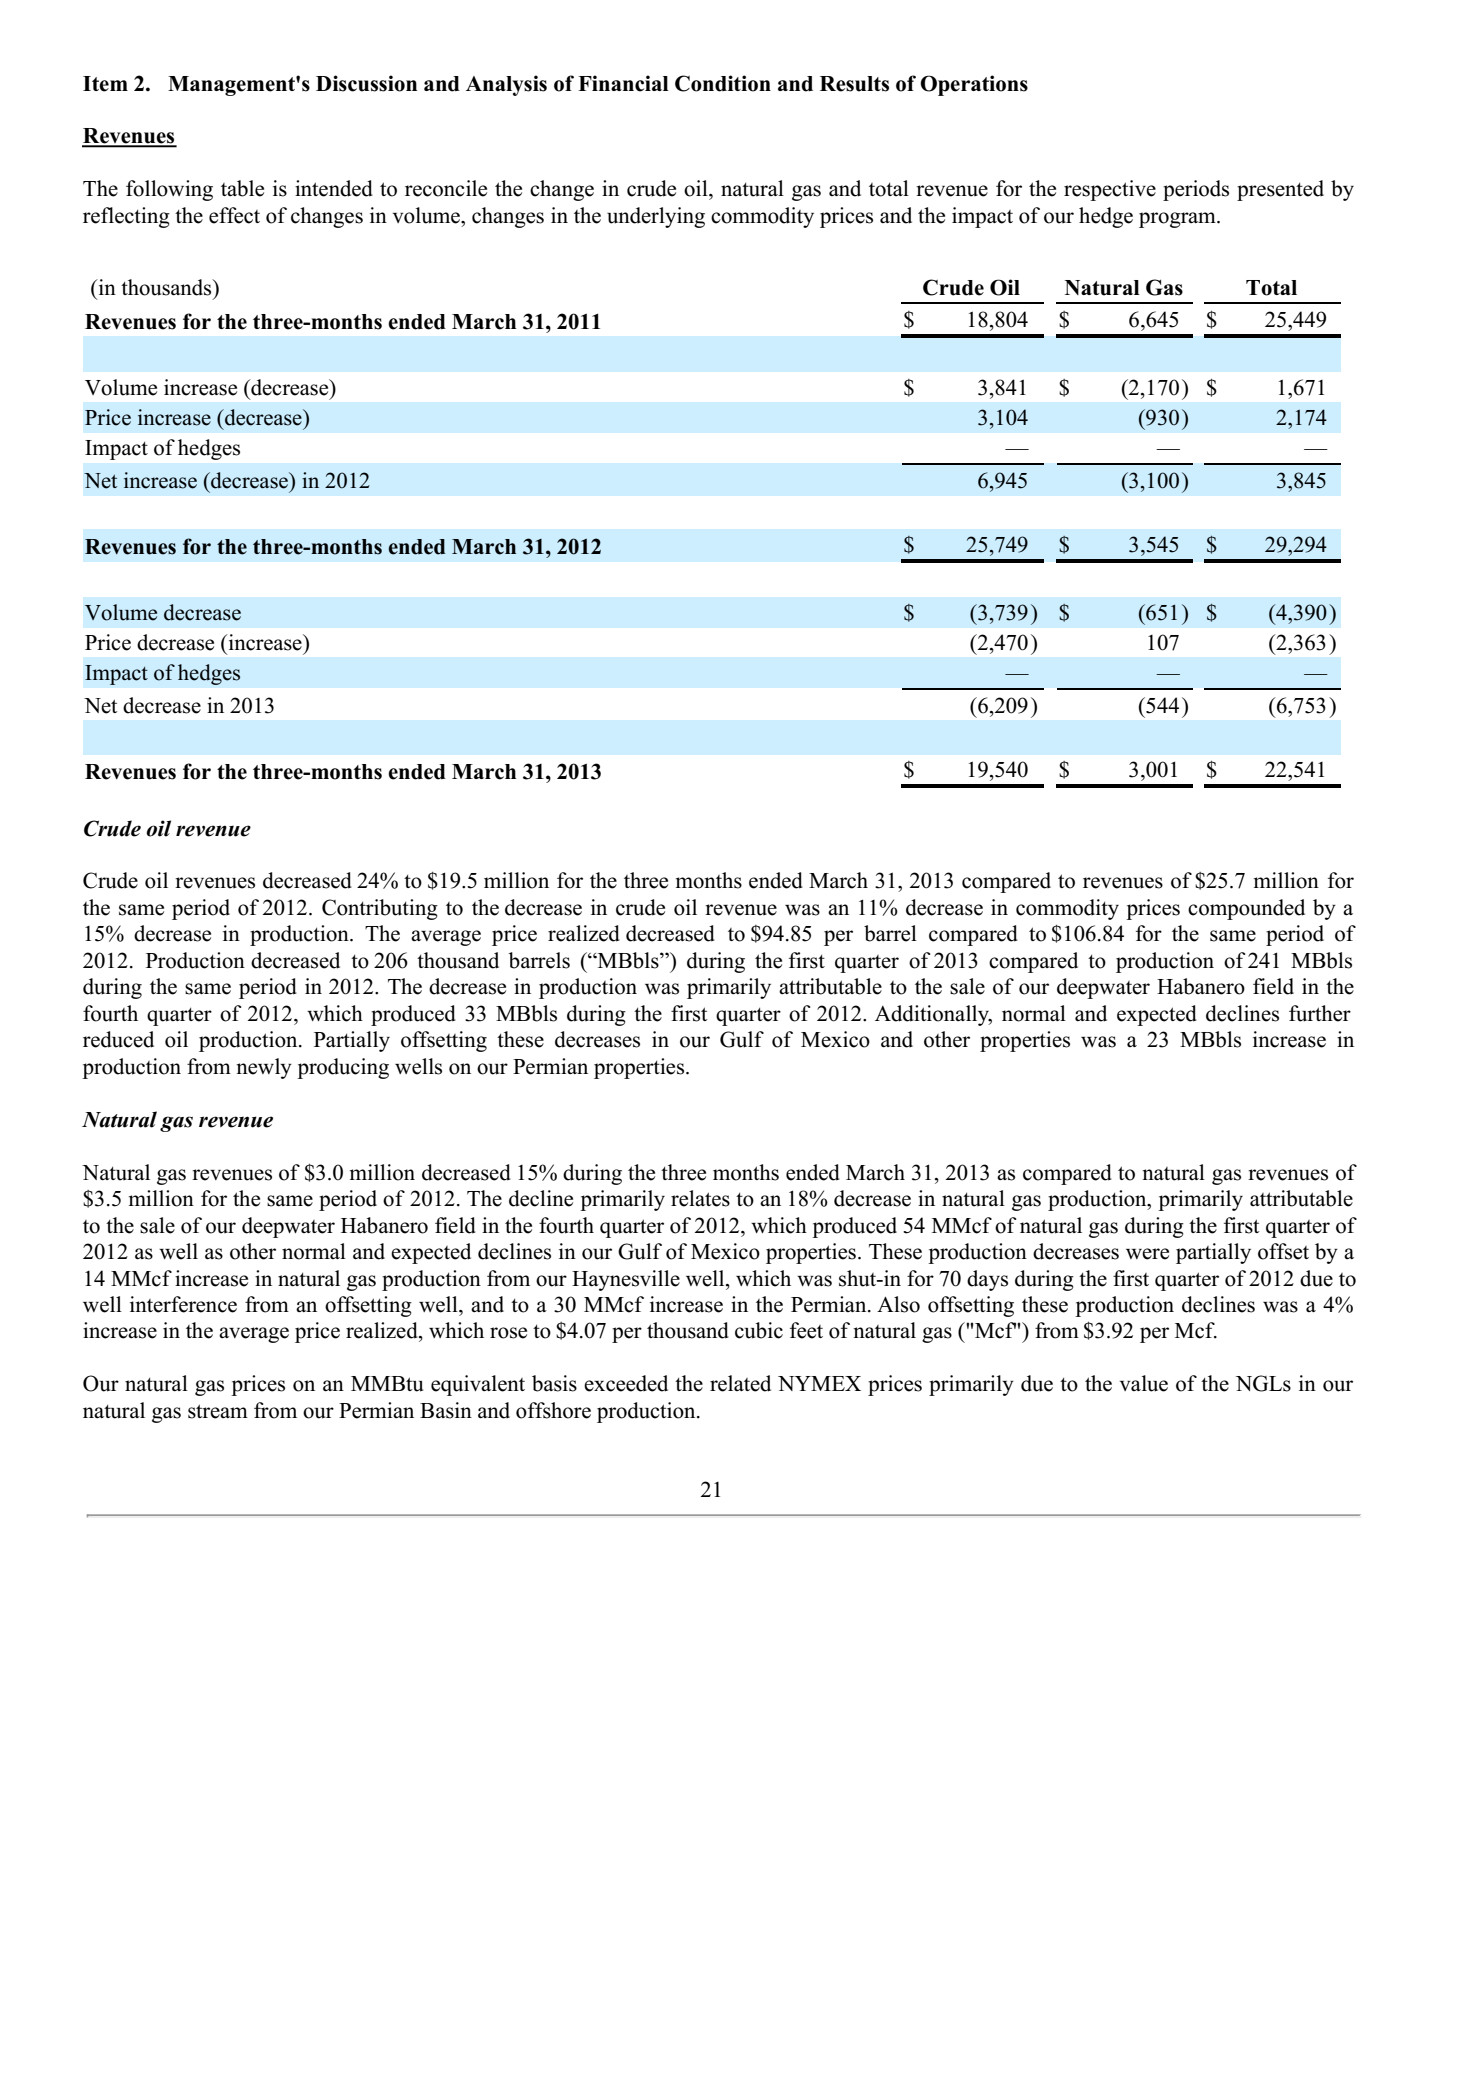 The height and width of the screenshot is (2073, 1465). I want to click on stream, so click(218, 1411).
